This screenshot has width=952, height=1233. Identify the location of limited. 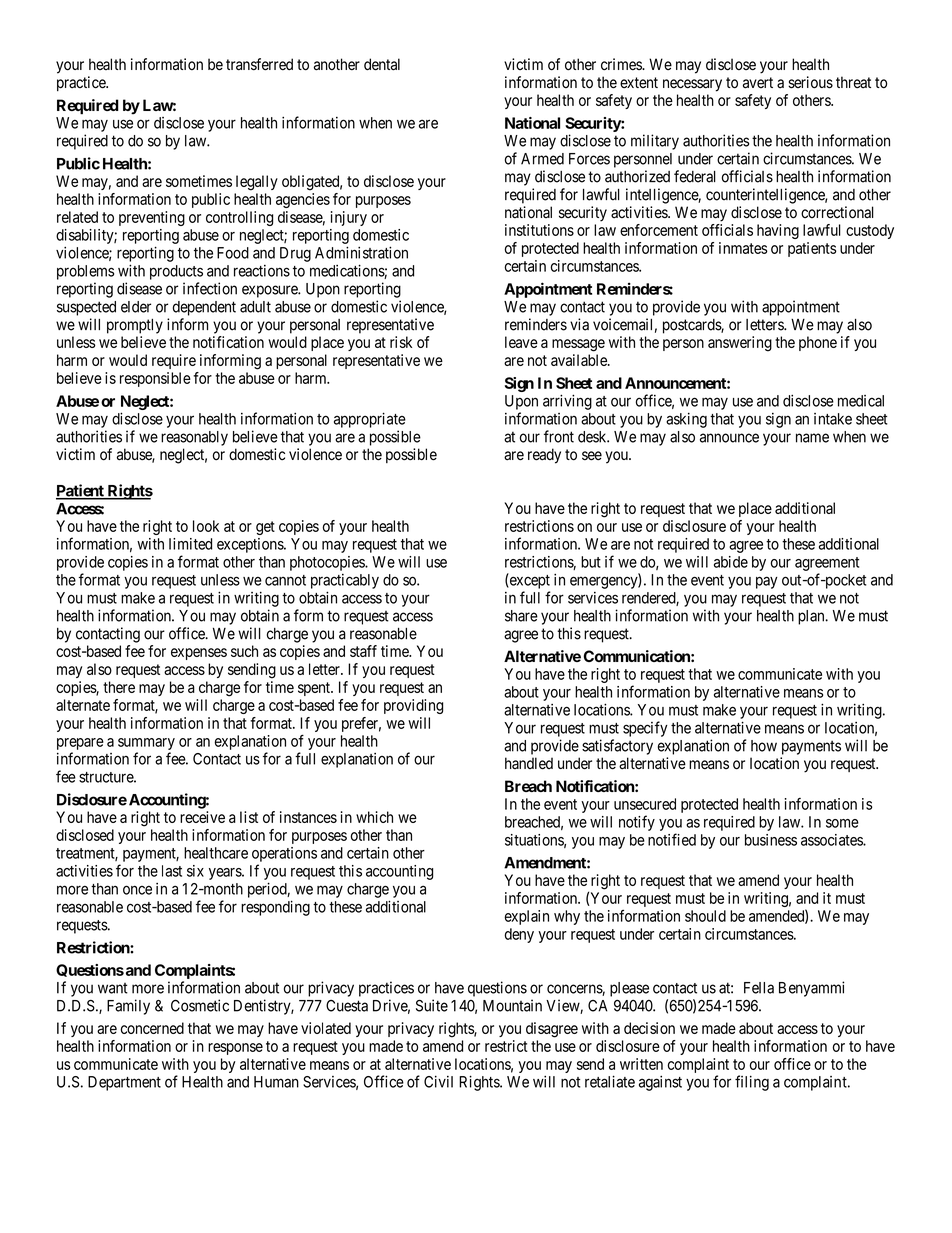
(190, 544).
